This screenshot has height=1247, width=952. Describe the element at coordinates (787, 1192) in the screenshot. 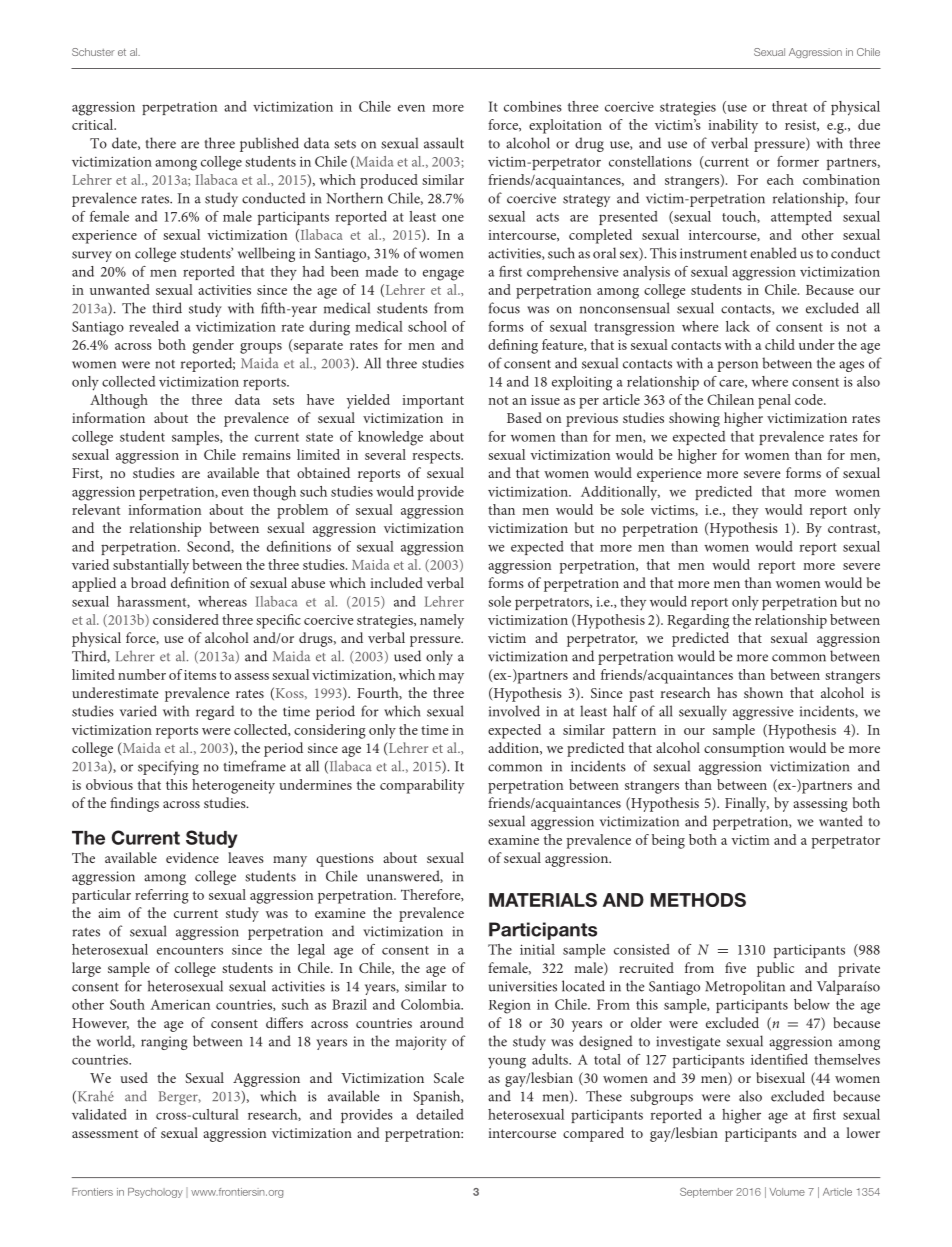

I see `Volume` at that location.
